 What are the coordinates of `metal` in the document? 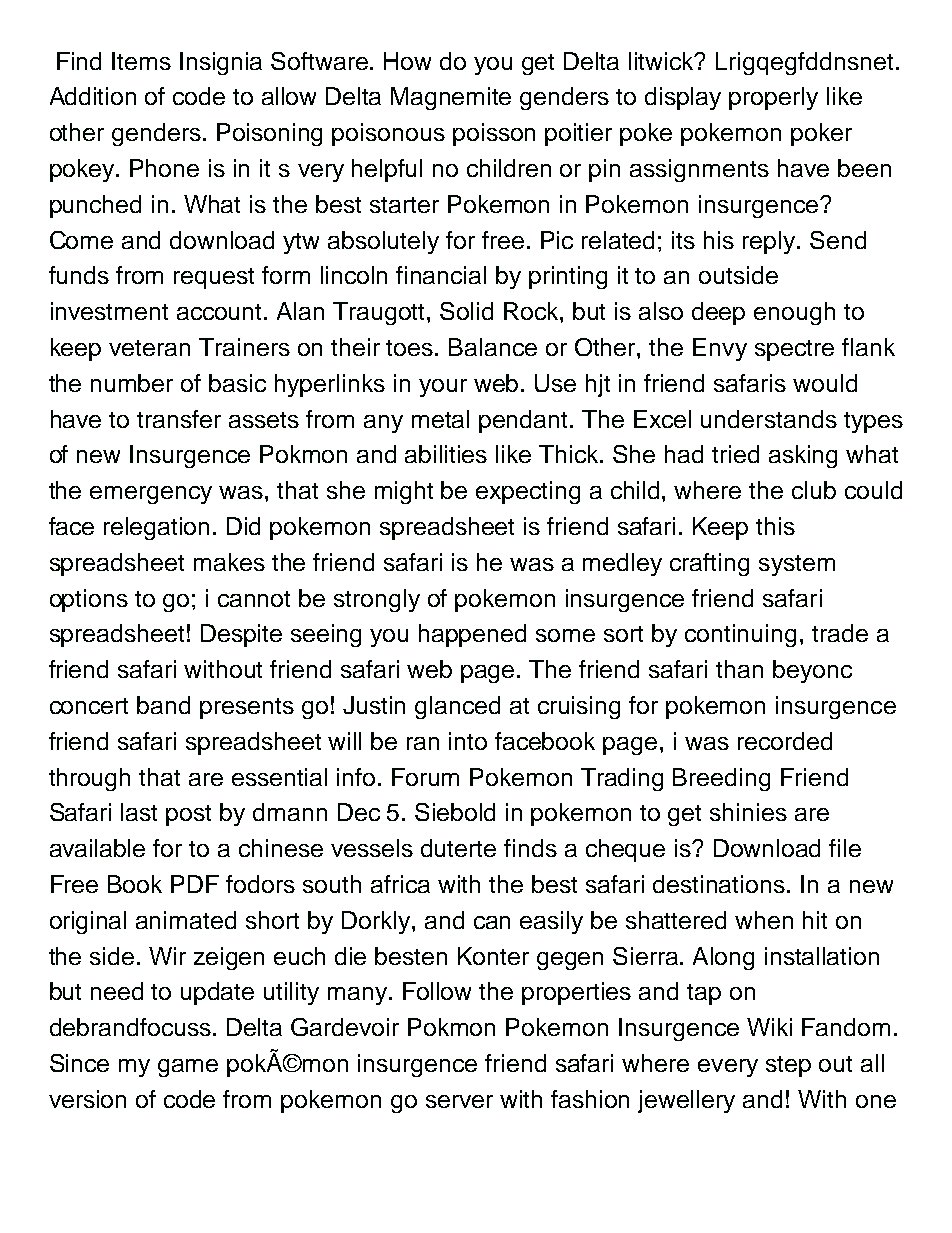 It's located at (440, 419).
